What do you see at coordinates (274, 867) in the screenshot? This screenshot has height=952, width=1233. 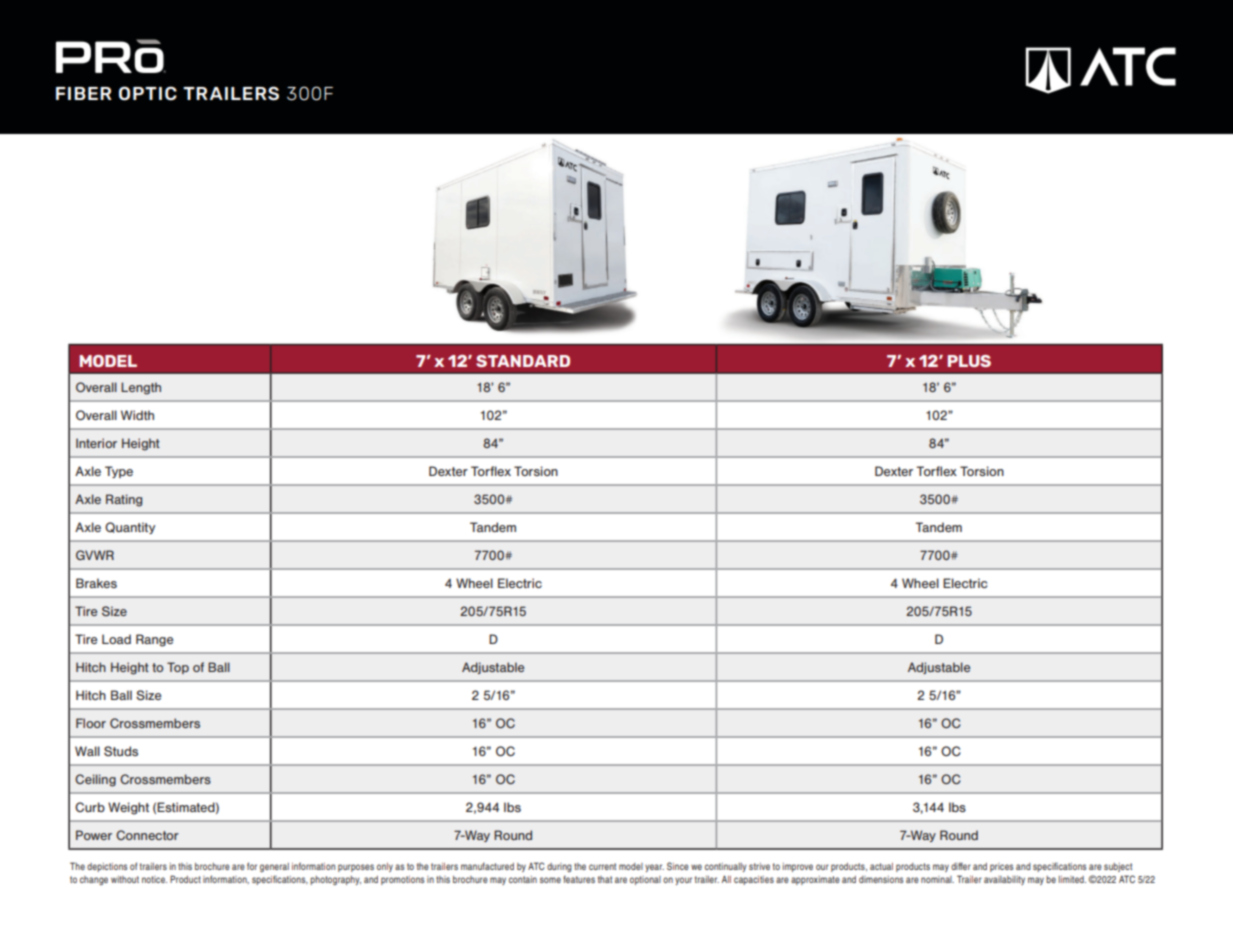 I see `general` at bounding box center [274, 867].
